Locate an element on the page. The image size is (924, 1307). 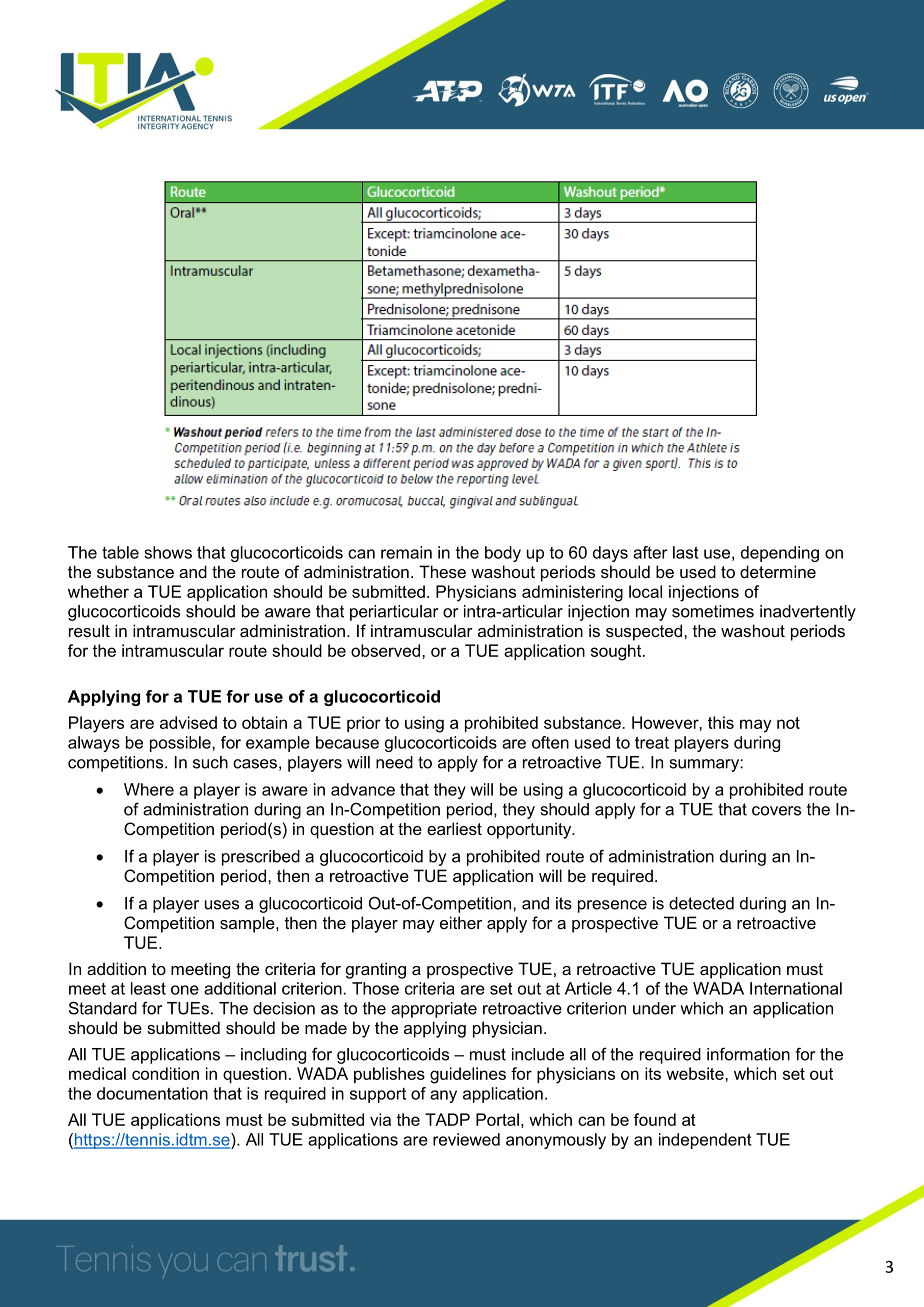
reviewed is located at coordinates (466, 1139).
